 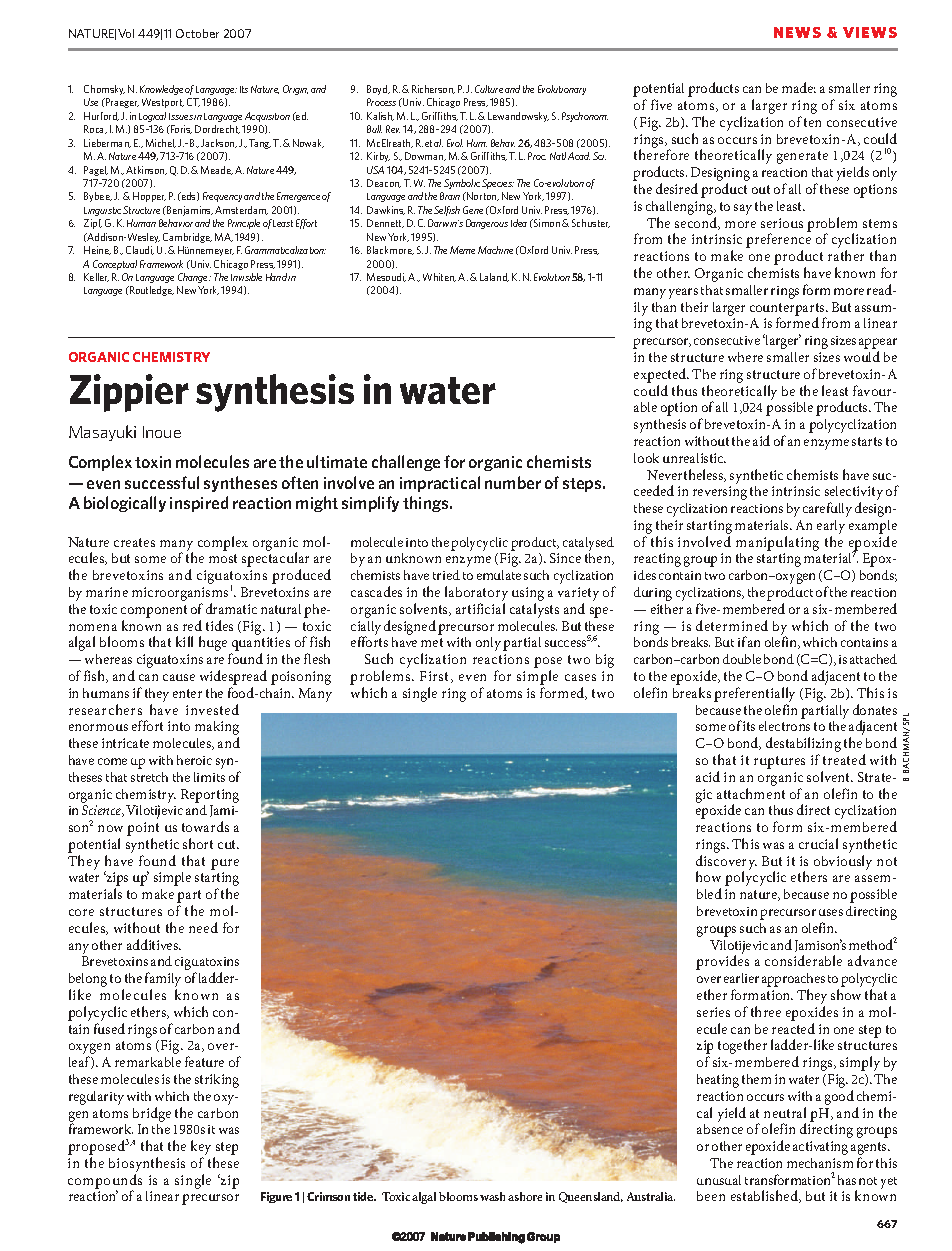 I want to click on pure, so click(x=225, y=864).
